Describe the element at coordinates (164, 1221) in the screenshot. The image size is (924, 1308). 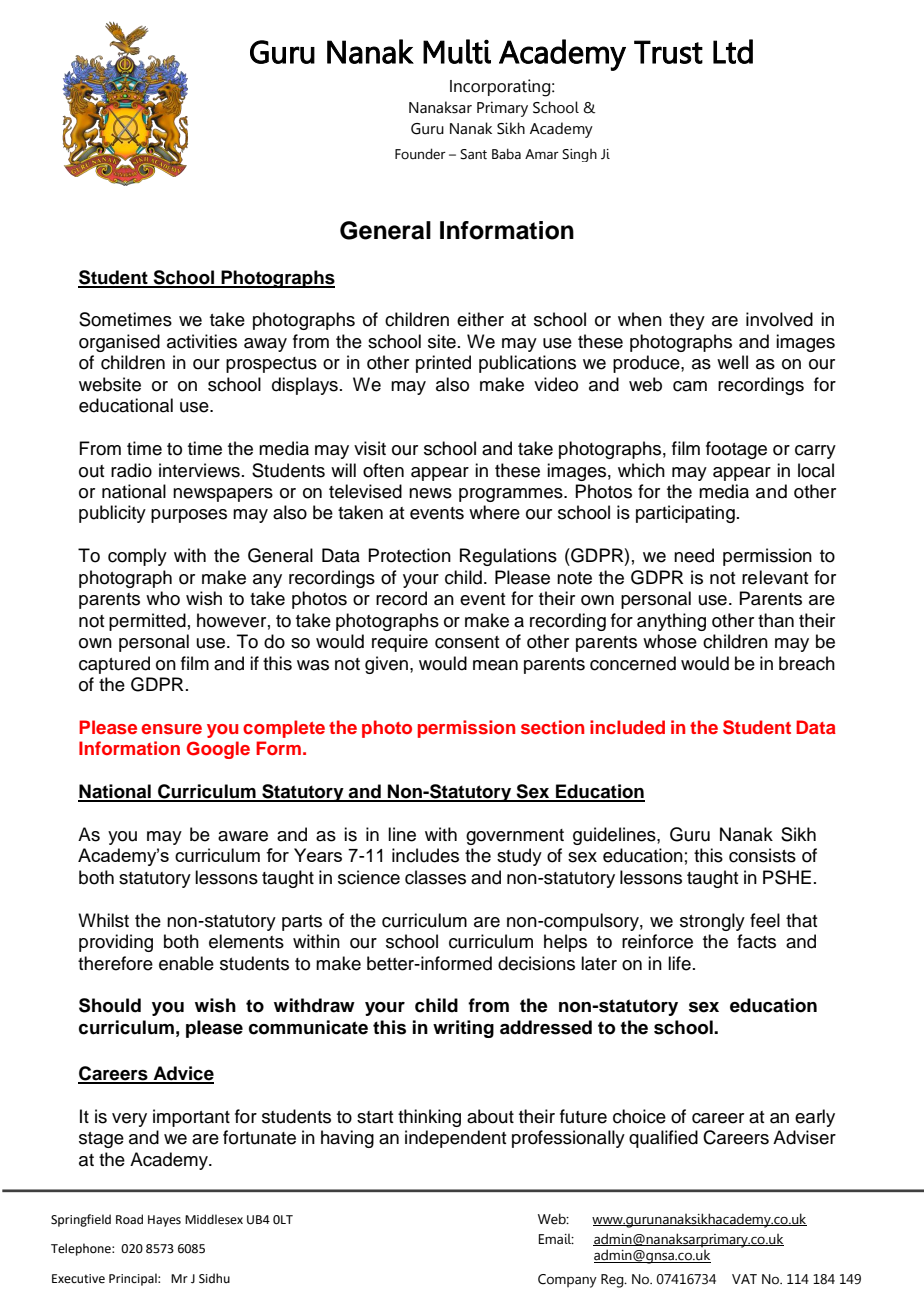
I see `Hayes` at that location.
